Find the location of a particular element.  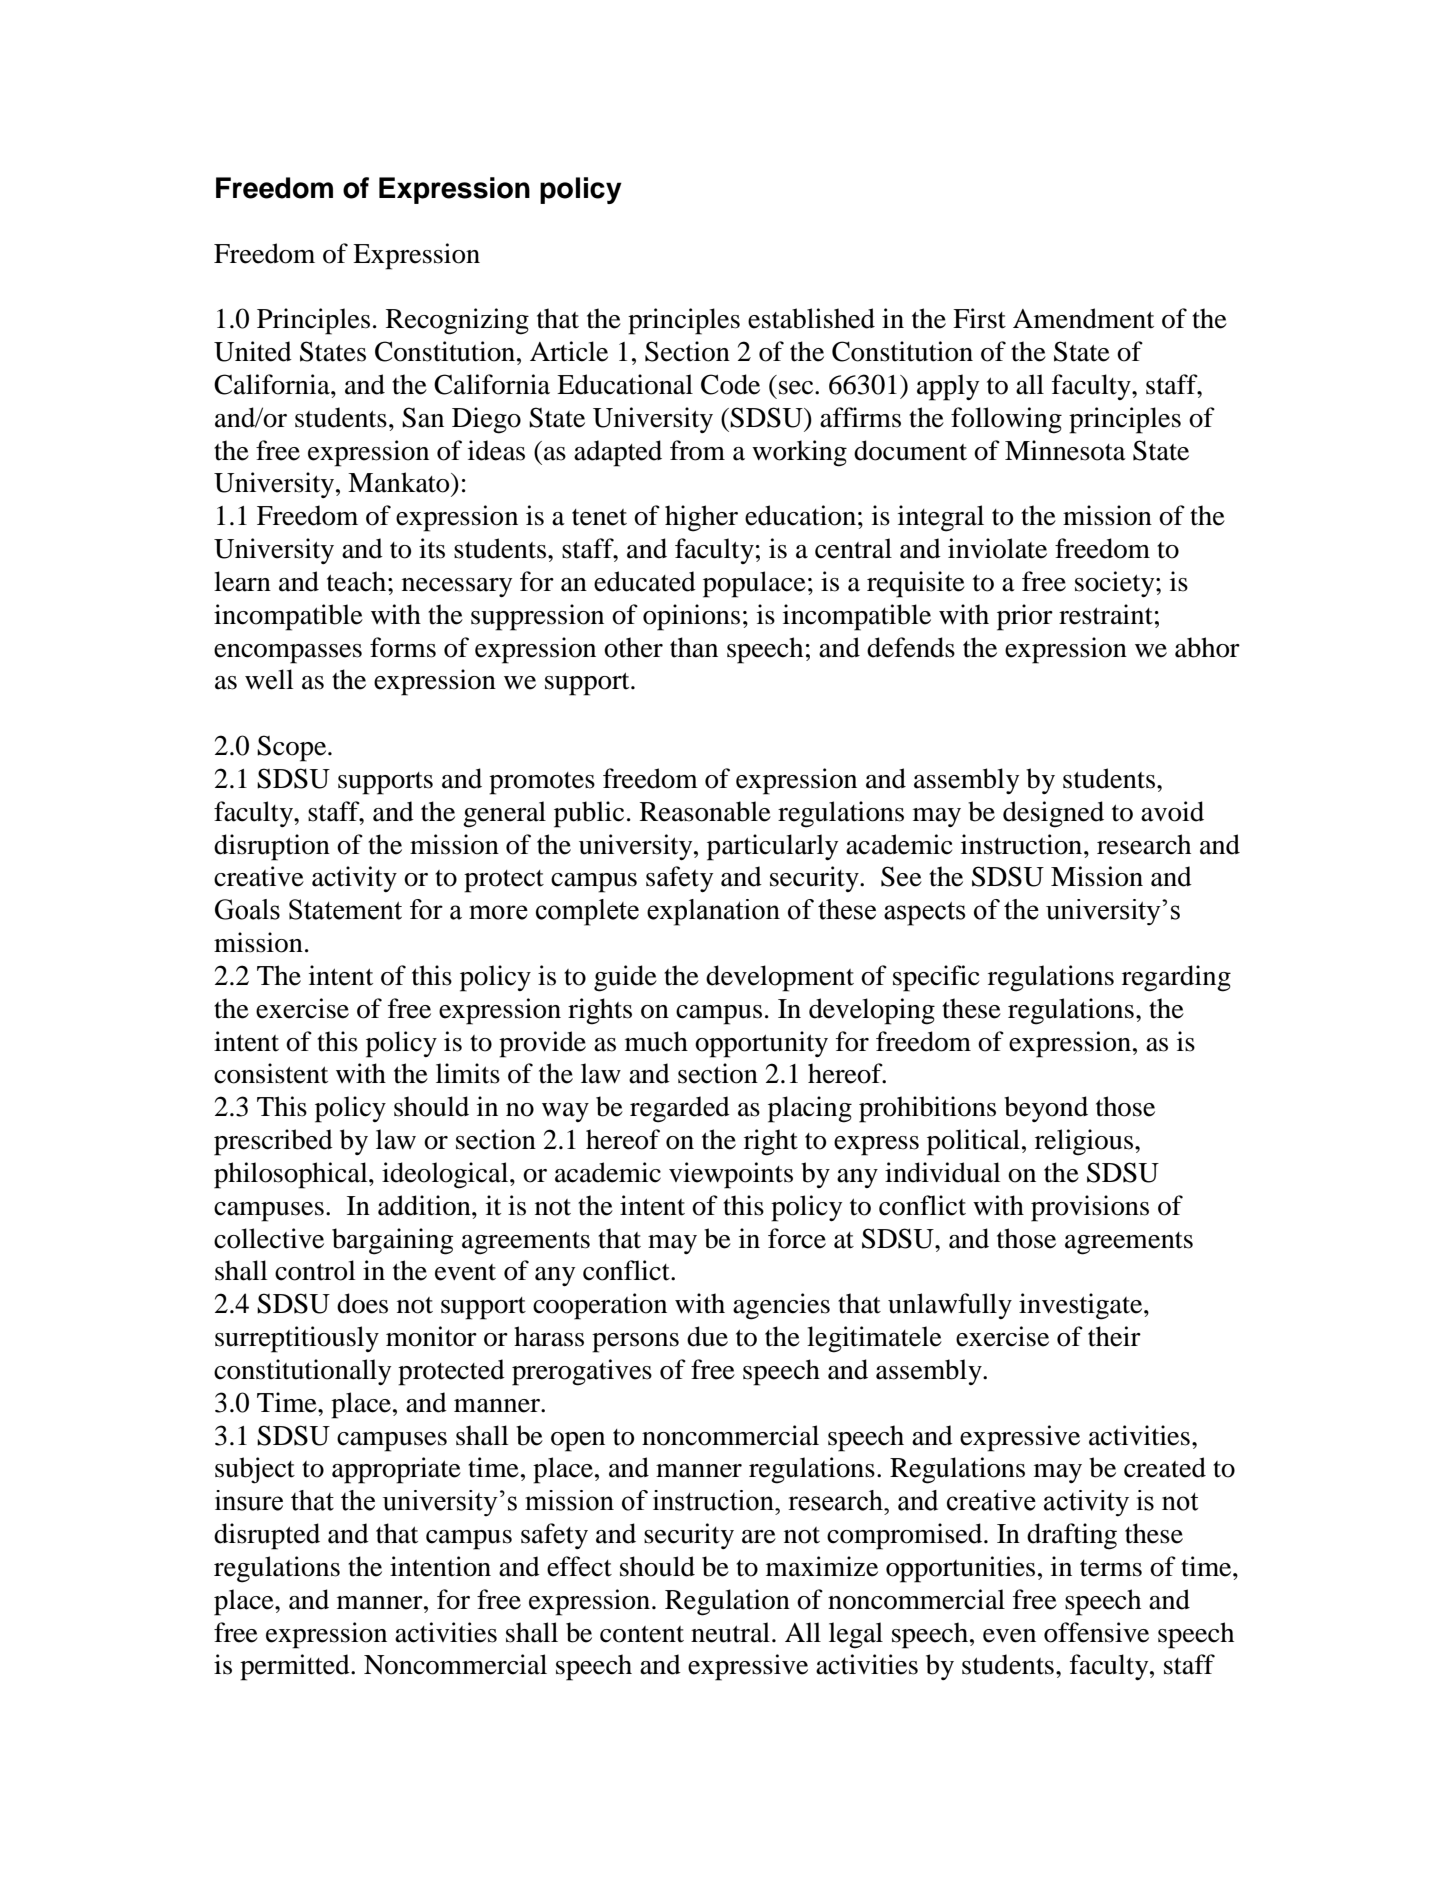

permitted is located at coordinates (296, 1667).
